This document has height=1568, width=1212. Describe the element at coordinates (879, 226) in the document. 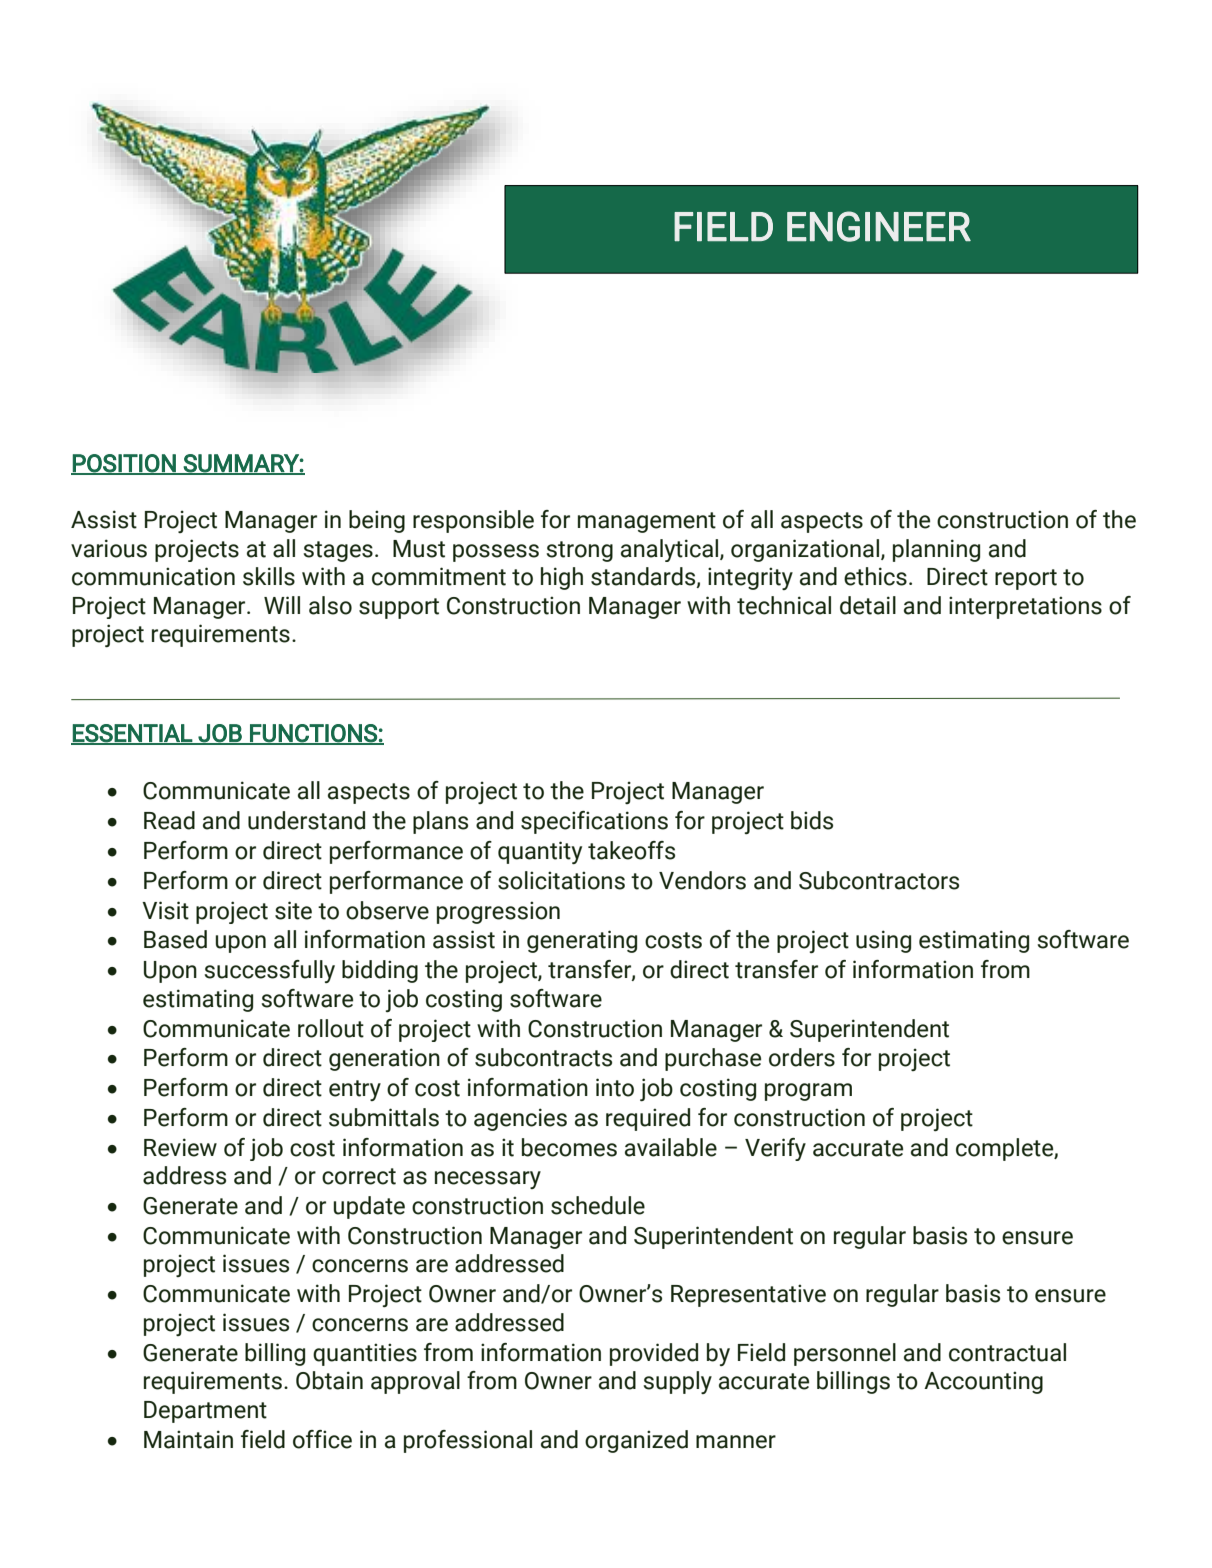

I see `ENGINEER` at that location.
